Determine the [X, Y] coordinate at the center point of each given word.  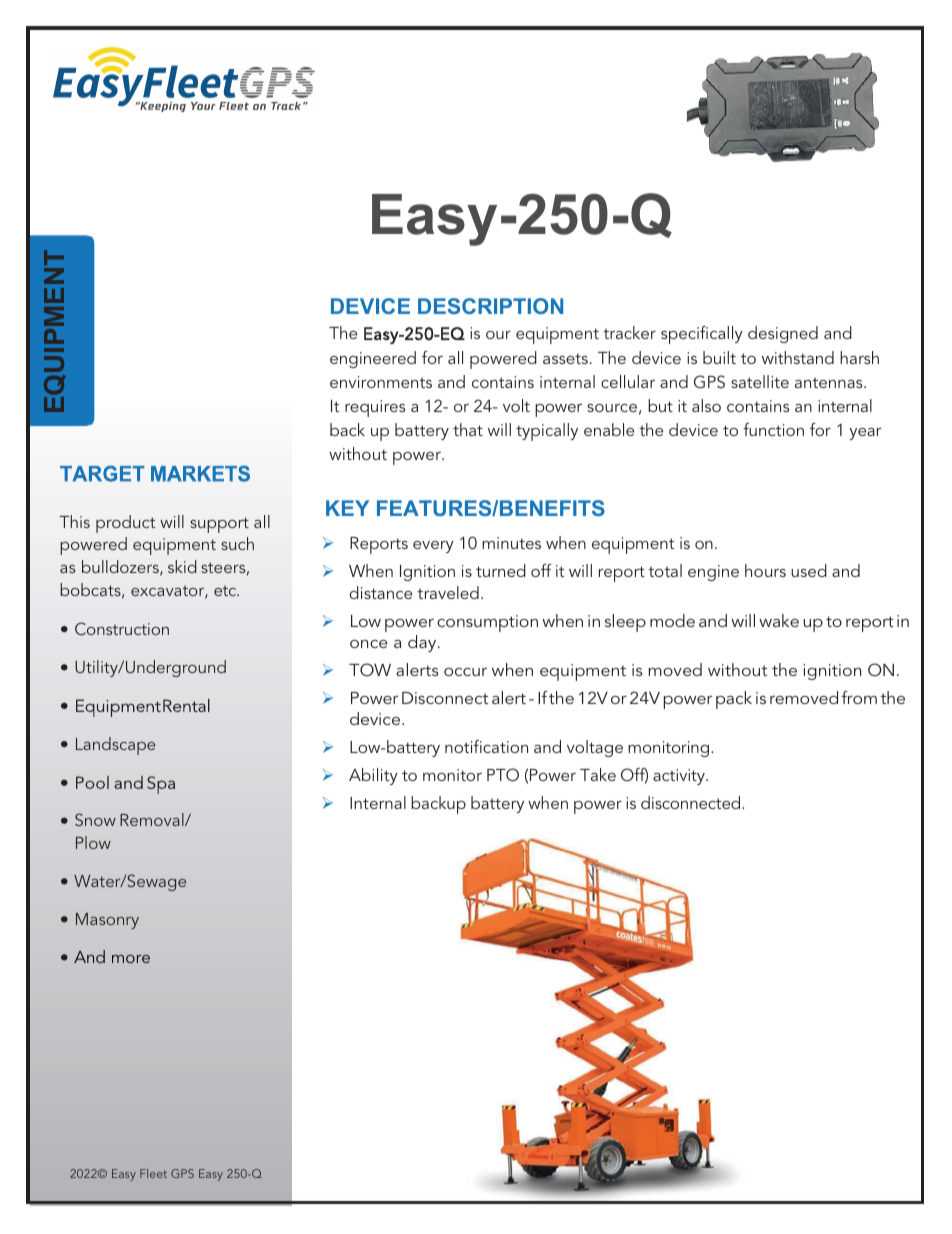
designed [783, 334]
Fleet [153, 1173]
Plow [93, 842]
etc [226, 591]
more [131, 959]
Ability [373, 776]
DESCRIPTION [490, 306]
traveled [448, 592]
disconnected [692, 802]
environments [381, 382]
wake [779, 620]
